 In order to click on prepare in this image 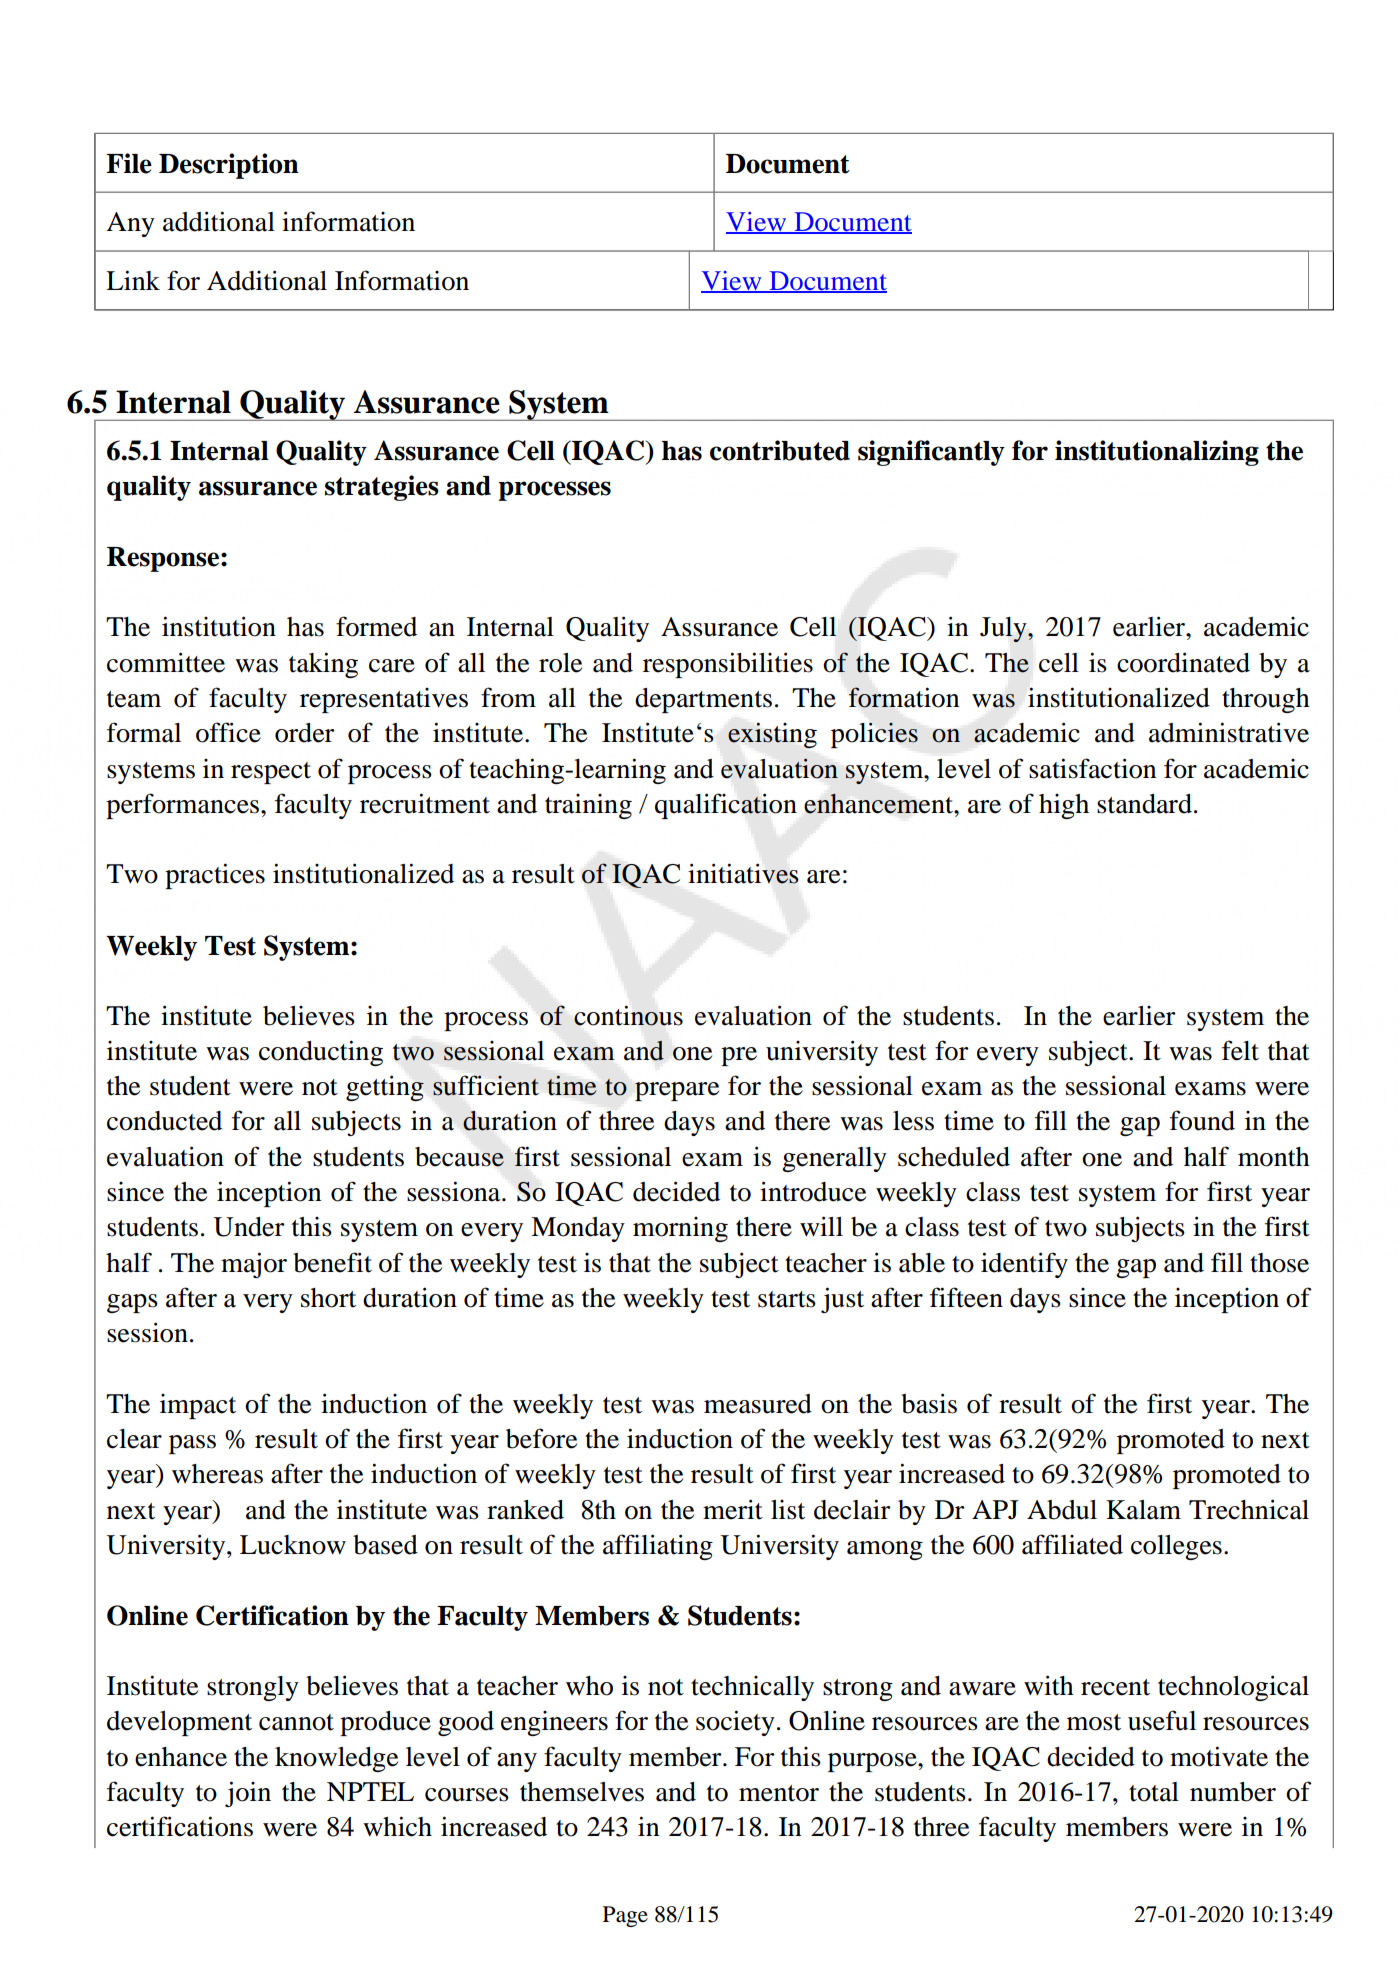, I will do `click(677, 1091)`.
